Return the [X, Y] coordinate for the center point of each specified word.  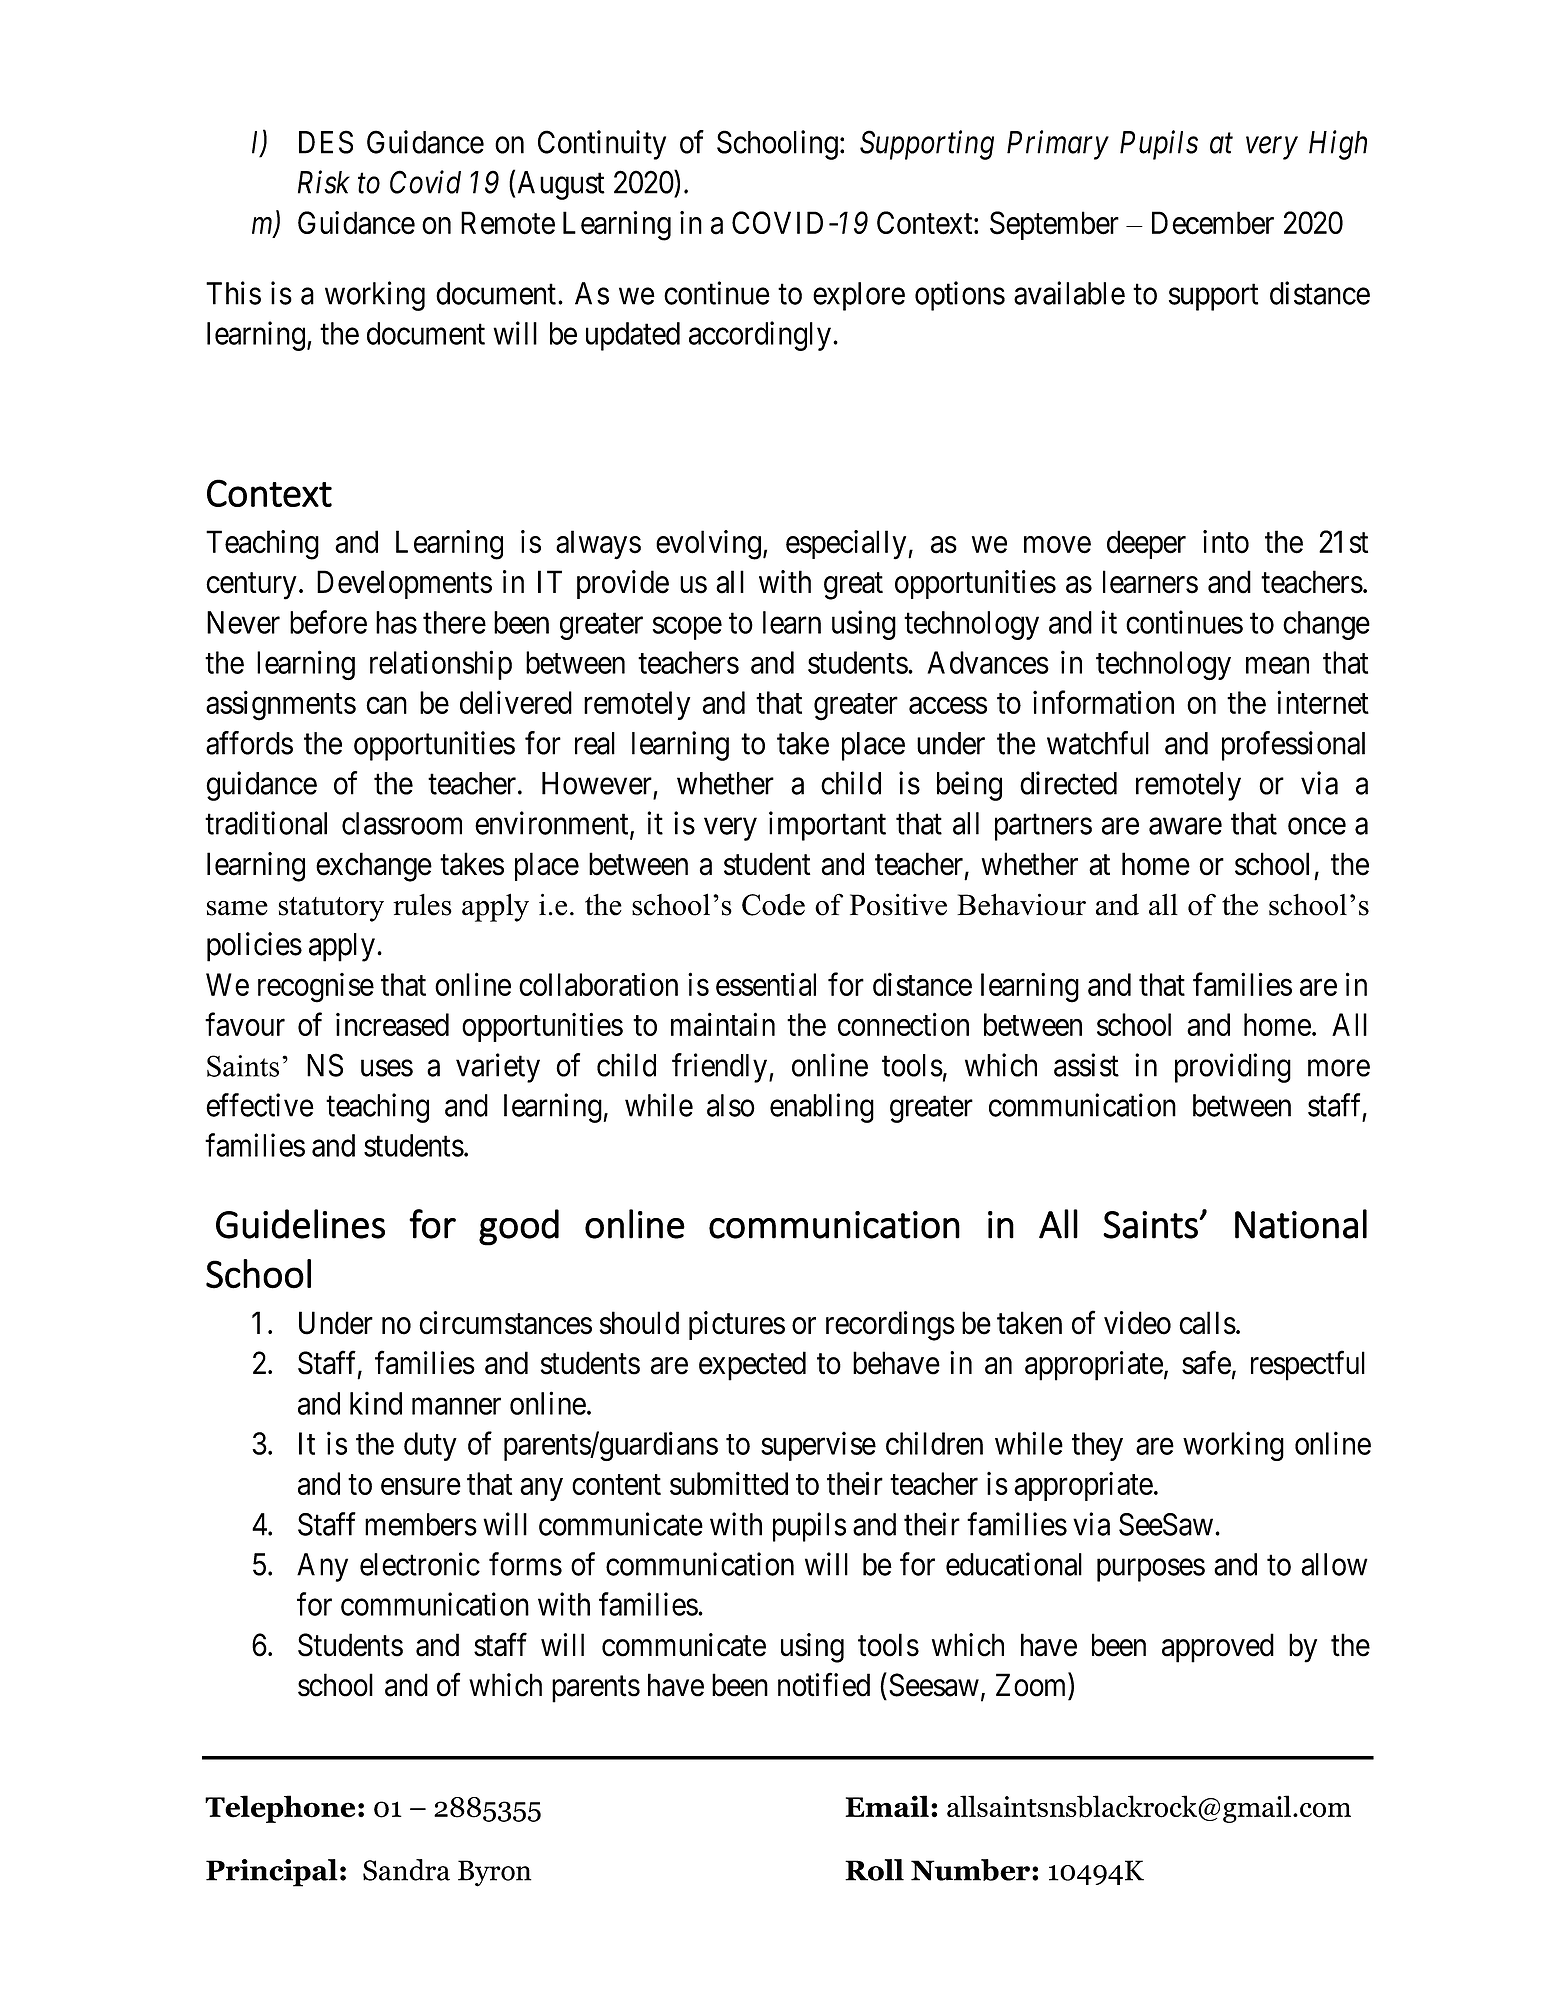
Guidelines [300, 1224]
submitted [729, 1483]
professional [1293, 746]
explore [859, 296]
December [1213, 223]
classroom [402, 823]
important [827, 826]
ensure [421, 1486]
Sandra [406, 1870]
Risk [324, 182]
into [1226, 542]
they [1097, 1446]
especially [847, 545]
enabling [822, 1108]
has [396, 622]
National [1301, 1224]
